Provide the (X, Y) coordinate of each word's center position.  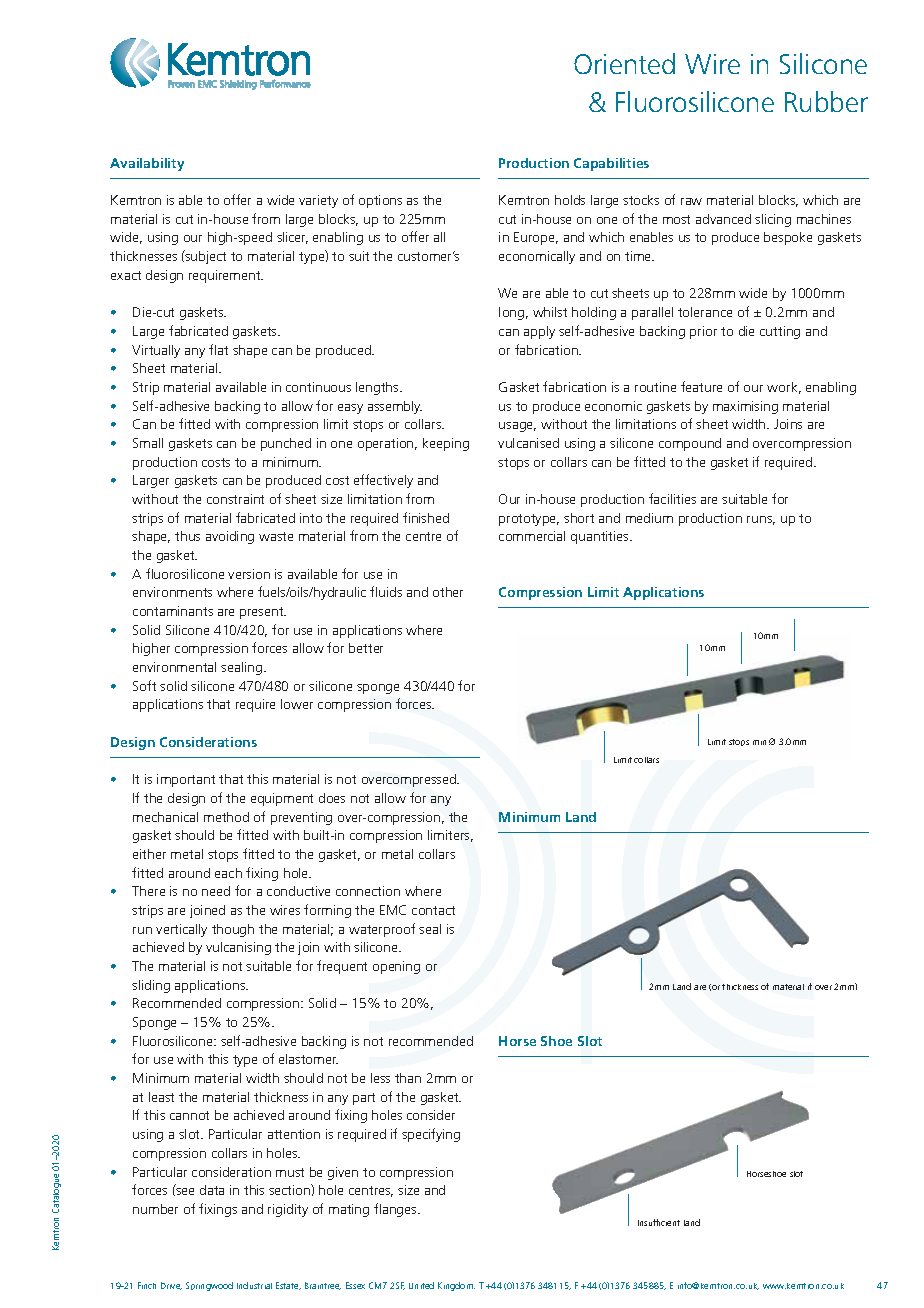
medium (649, 518)
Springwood (209, 1286)
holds (570, 200)
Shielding (238, 85)
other (448, 592)
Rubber (826, 101)
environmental (174, 667)
